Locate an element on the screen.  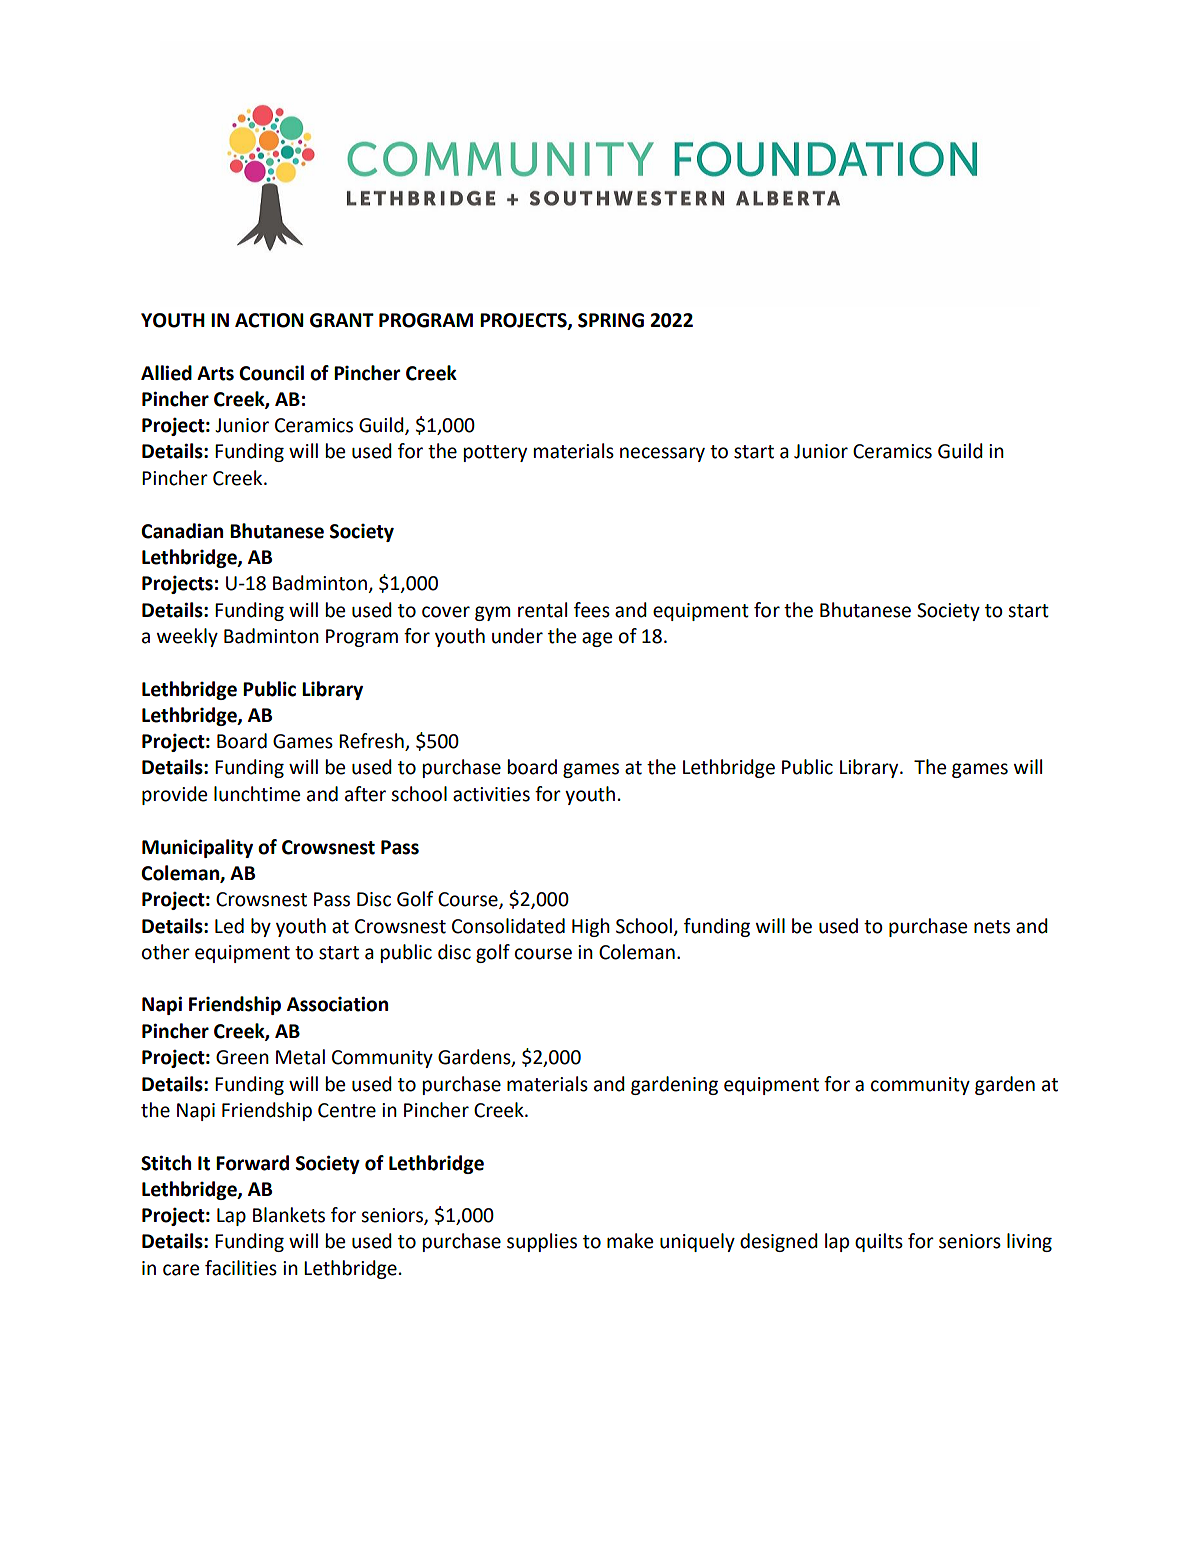
activities is located at coordinates (491, 794).
